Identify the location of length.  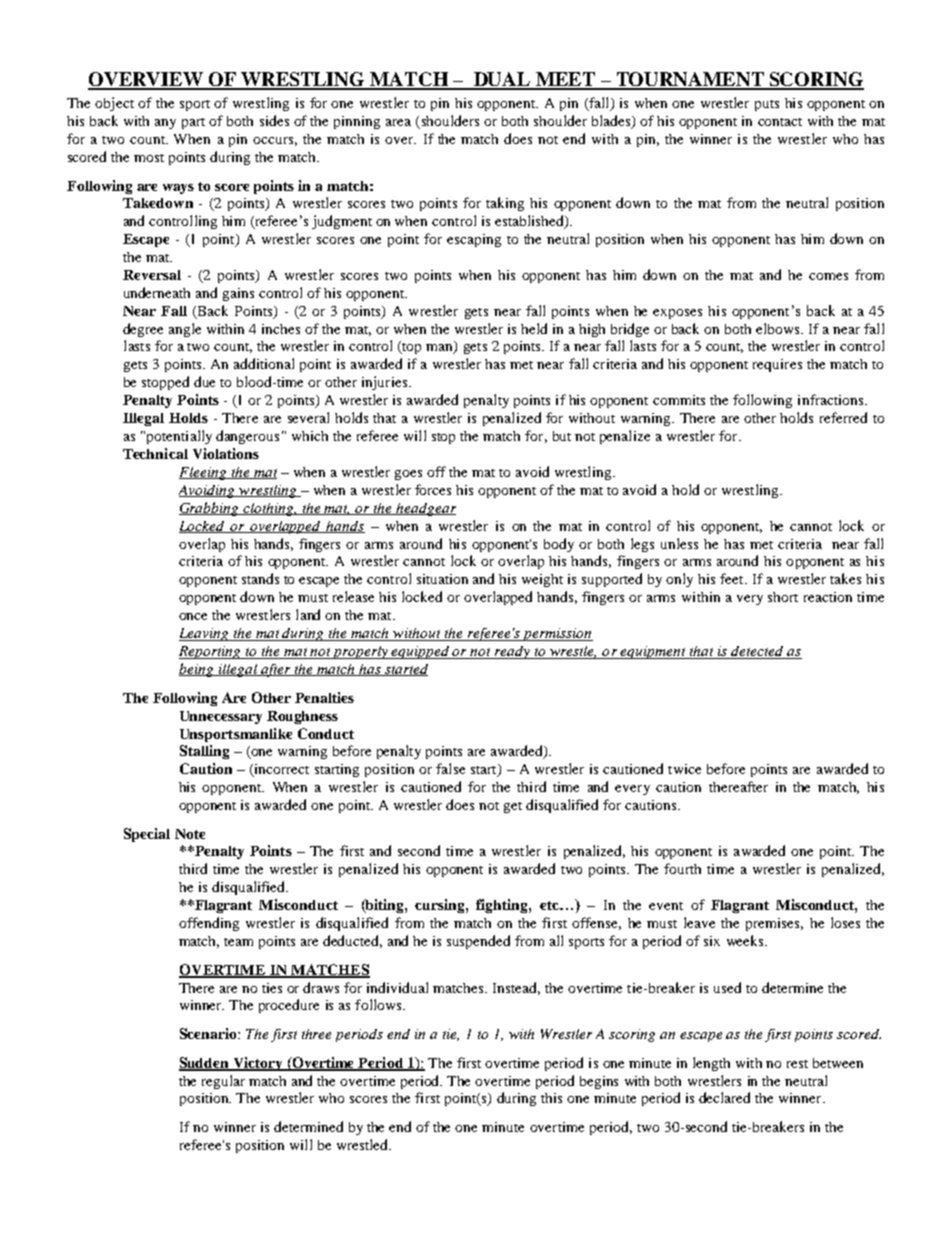
(711, 1064).
